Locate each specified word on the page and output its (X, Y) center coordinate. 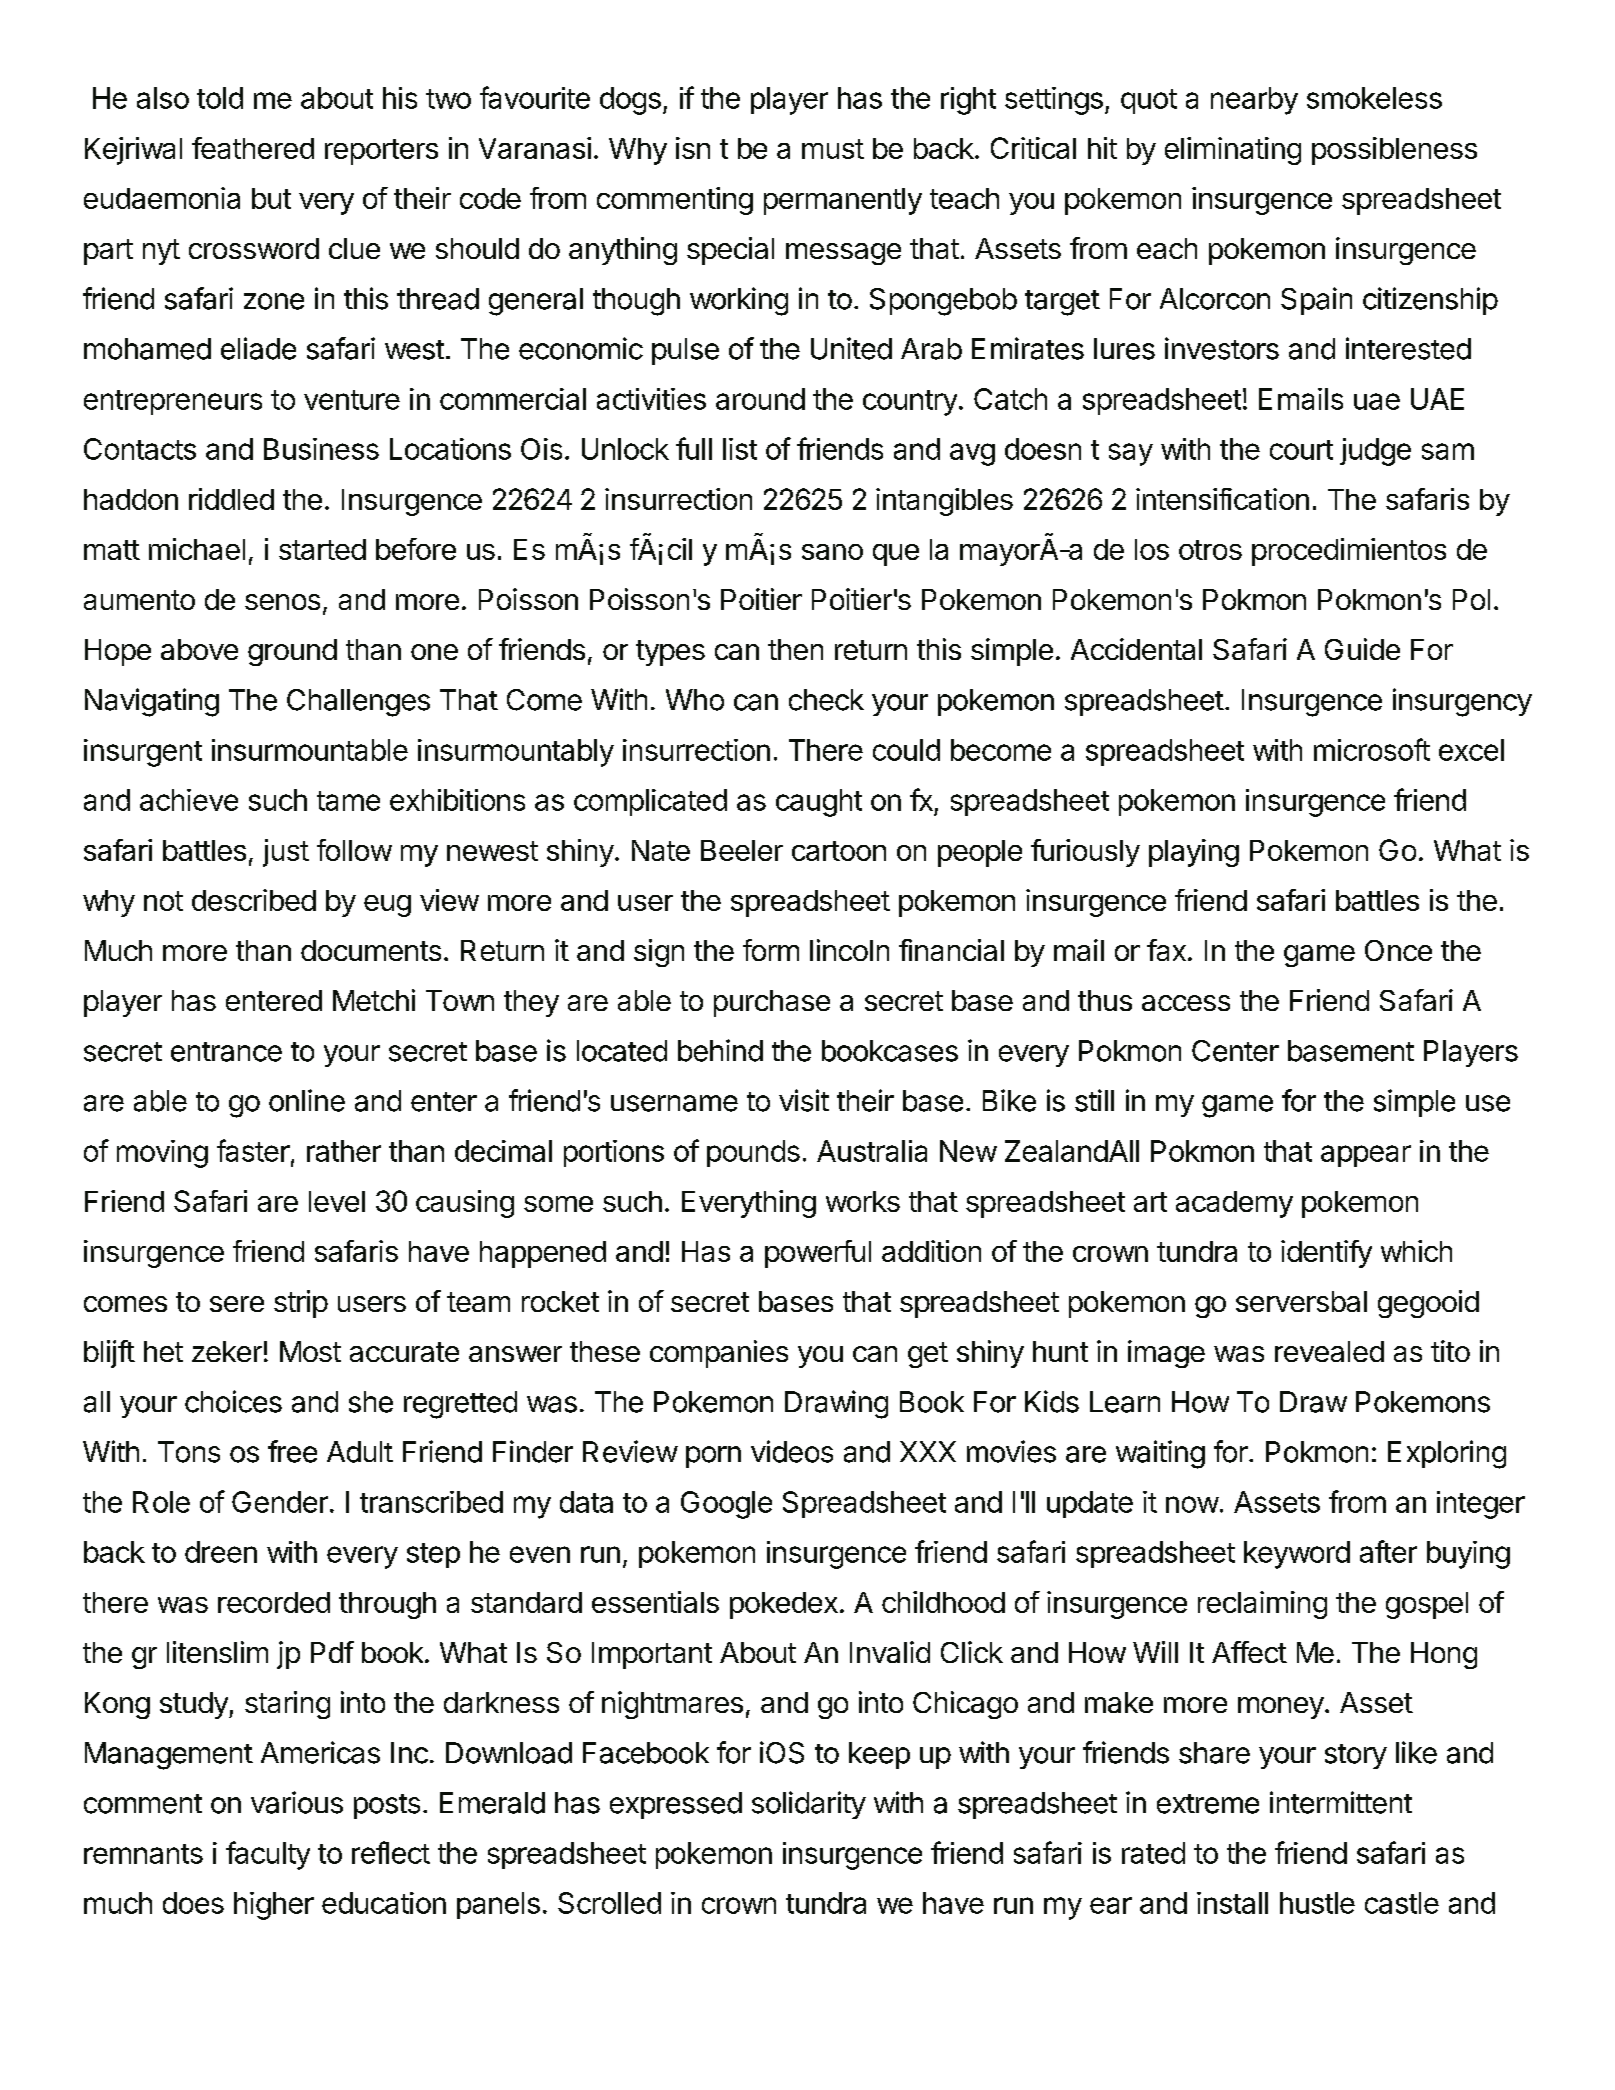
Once (1398, 950)
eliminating (1233, 151)
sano (832, 552)
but (271, 198)
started (322, 549)
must (833, 149)
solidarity (809, 1805)
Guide (1362, 649)
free (292, 1451)
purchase (772, 1003)
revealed (1329, 1351)
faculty (268, 1855)
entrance (226, 1052)
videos (792, 1451)
